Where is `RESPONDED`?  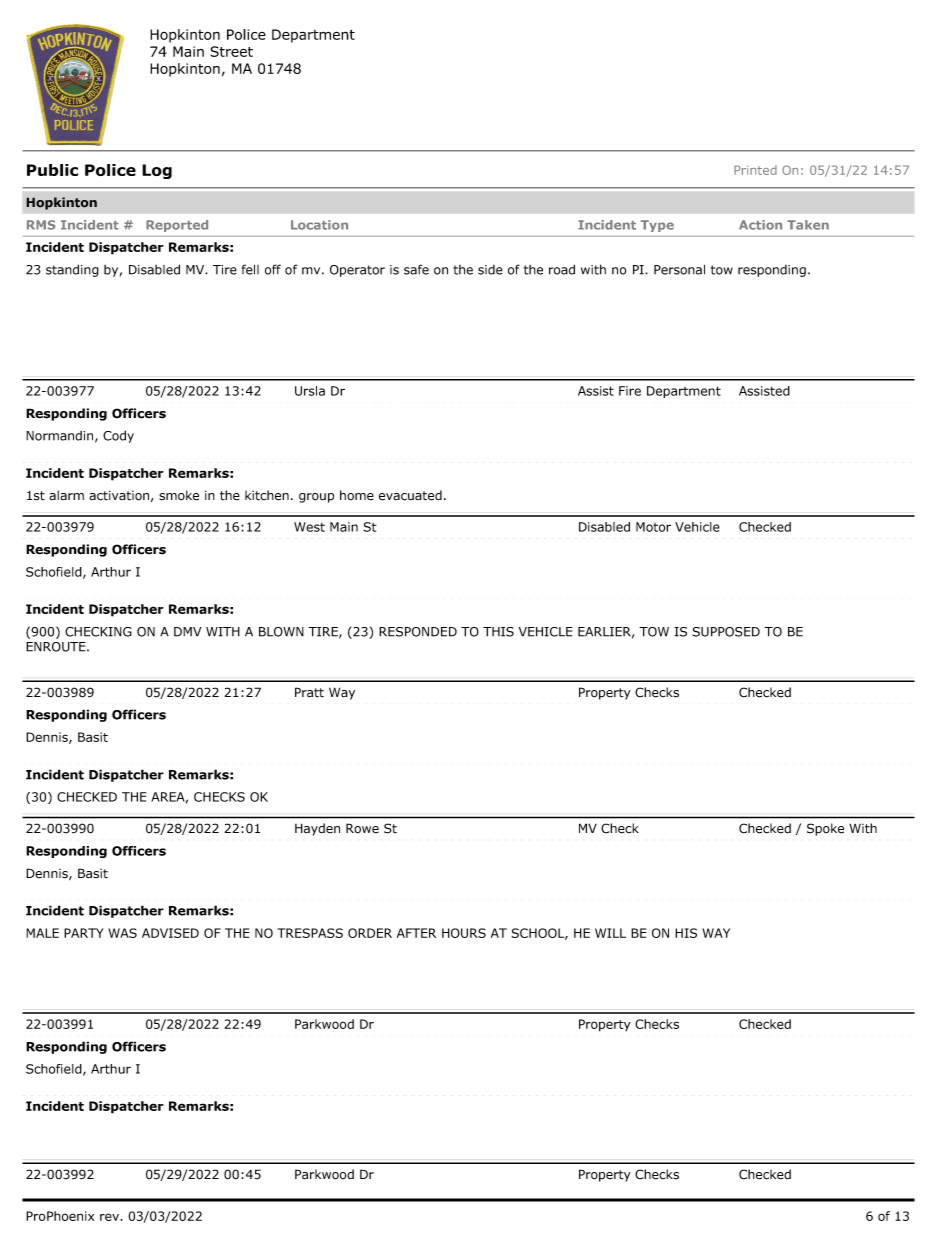
RESPONDED is located at coordinates (418, 632).
